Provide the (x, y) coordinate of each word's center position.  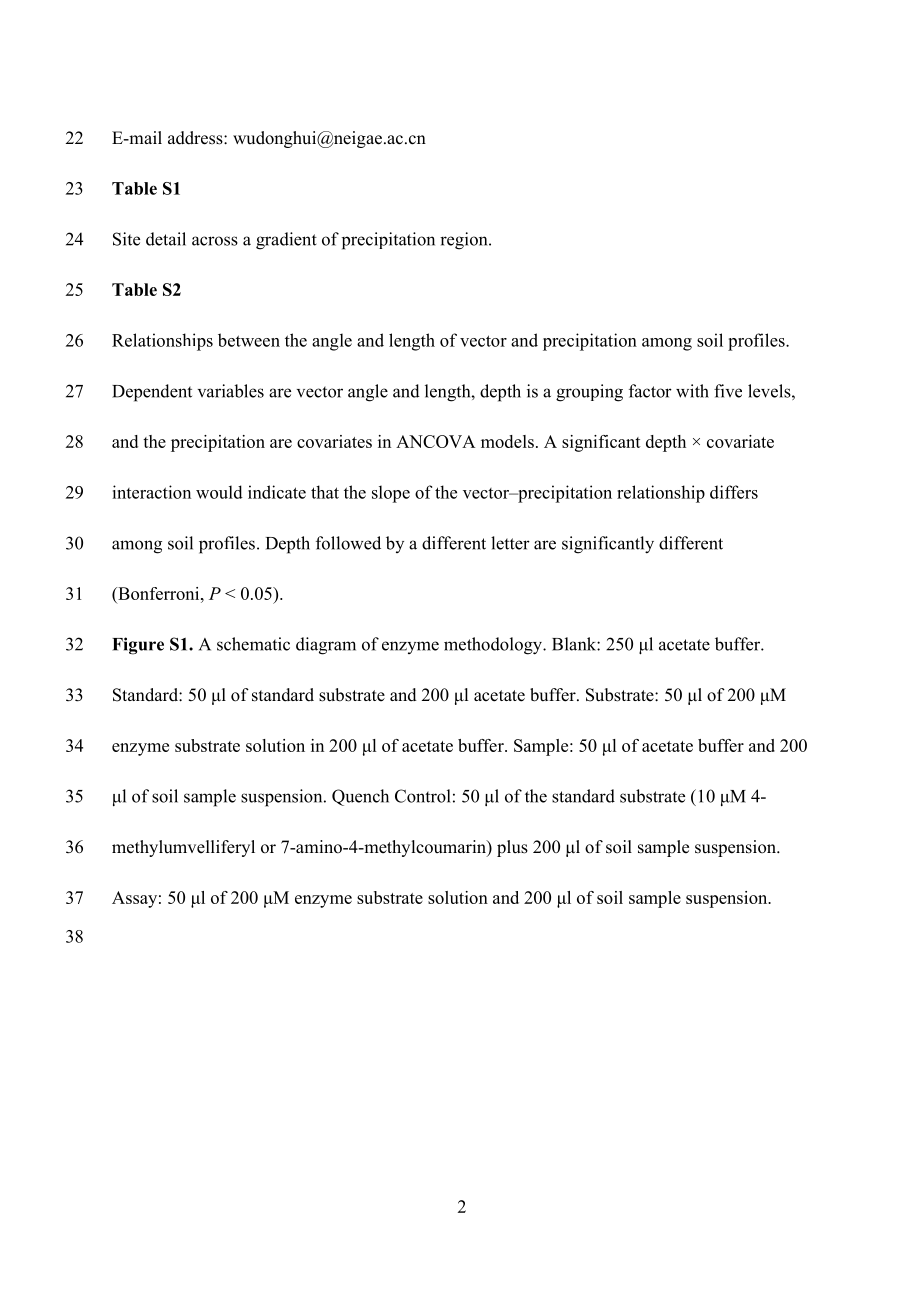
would (219, 492)
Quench (360, 797)
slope (391, 494)
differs (734, 492)
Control (423, 796)
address (196, 138)
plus (512, 848)
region (465, 241)
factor (650, 391)
